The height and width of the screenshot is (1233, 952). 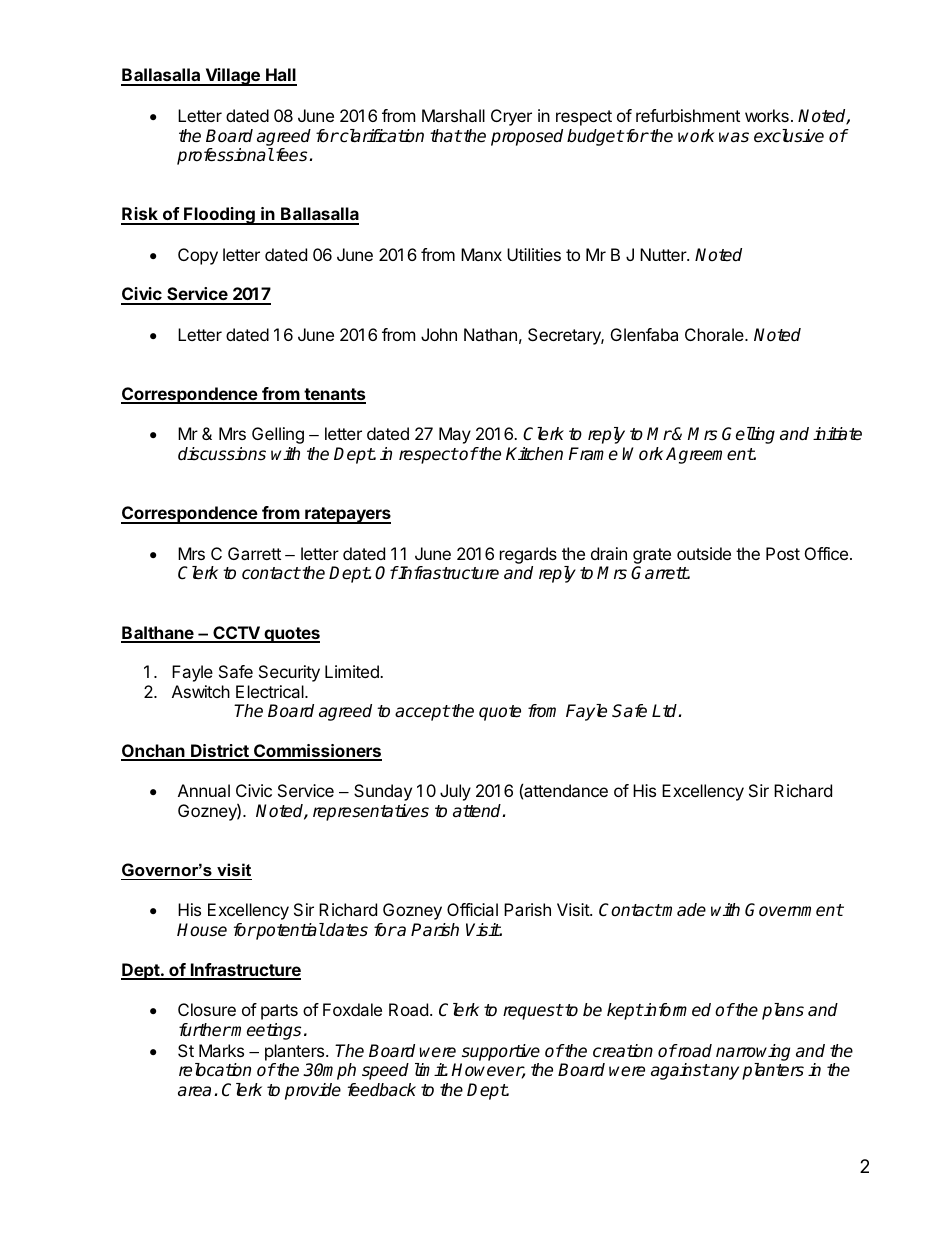 I want to click on proposed, so click(x=527, y=137).
